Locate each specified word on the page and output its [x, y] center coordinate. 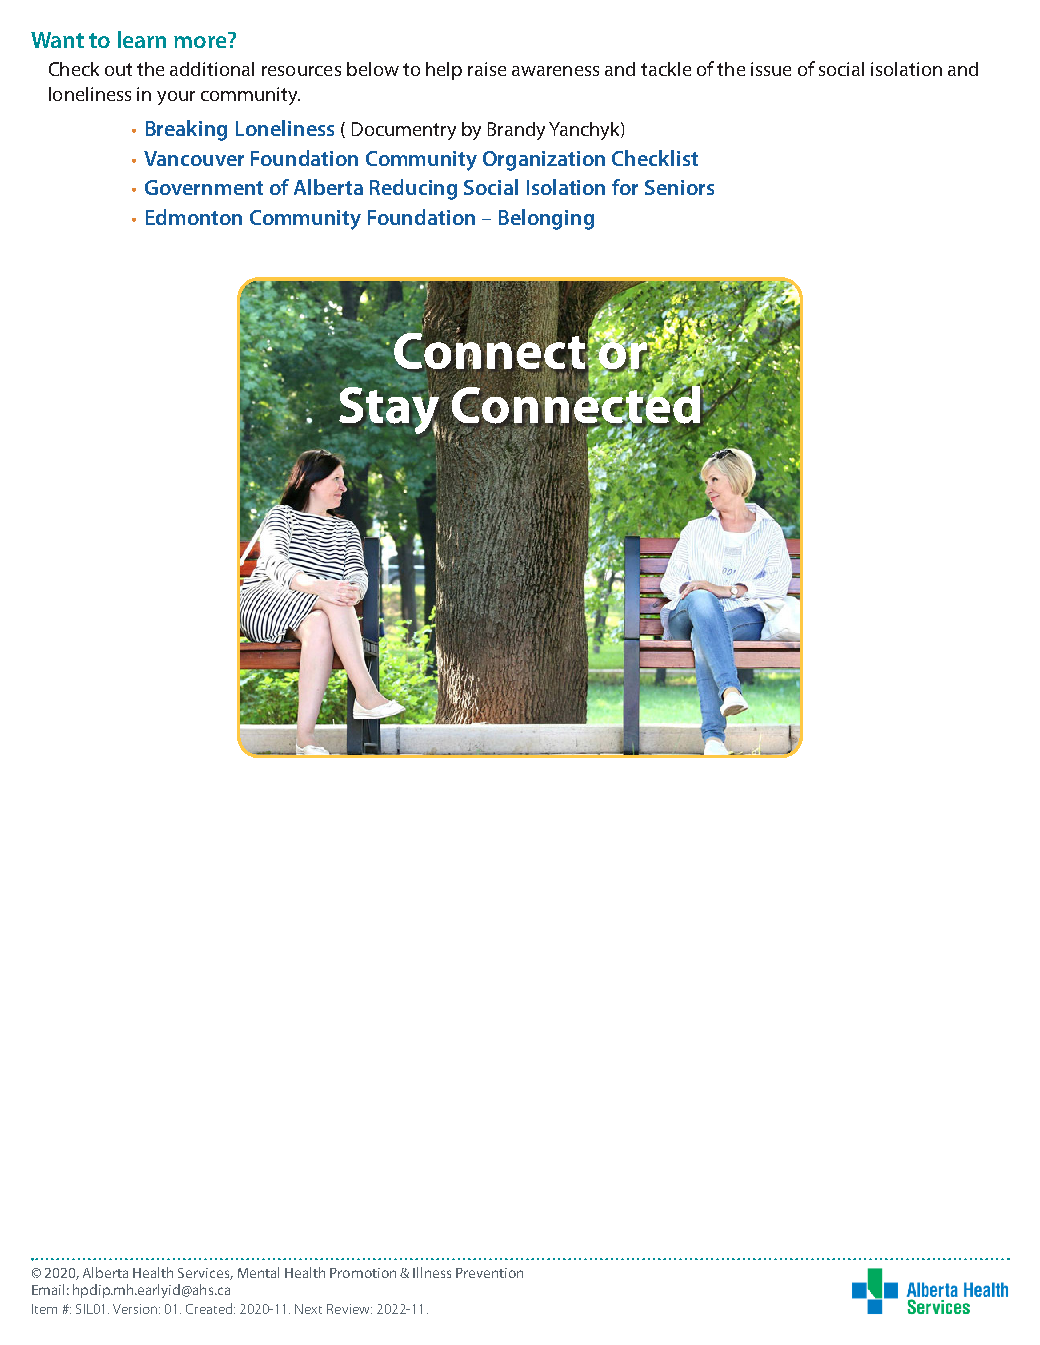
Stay [390, 410]
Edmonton [194, 217]
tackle [666, 69]
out [118, 69]
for [625, 187]
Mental [258, 1272]
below [373, 69]
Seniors [679, 187]
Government [204, 187]
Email [48, 1289]
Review [349, 1309]
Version [136, 1309]
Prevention [489, 1273]
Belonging [546, 219]
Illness [432, 1272]
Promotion [363, 1273]
